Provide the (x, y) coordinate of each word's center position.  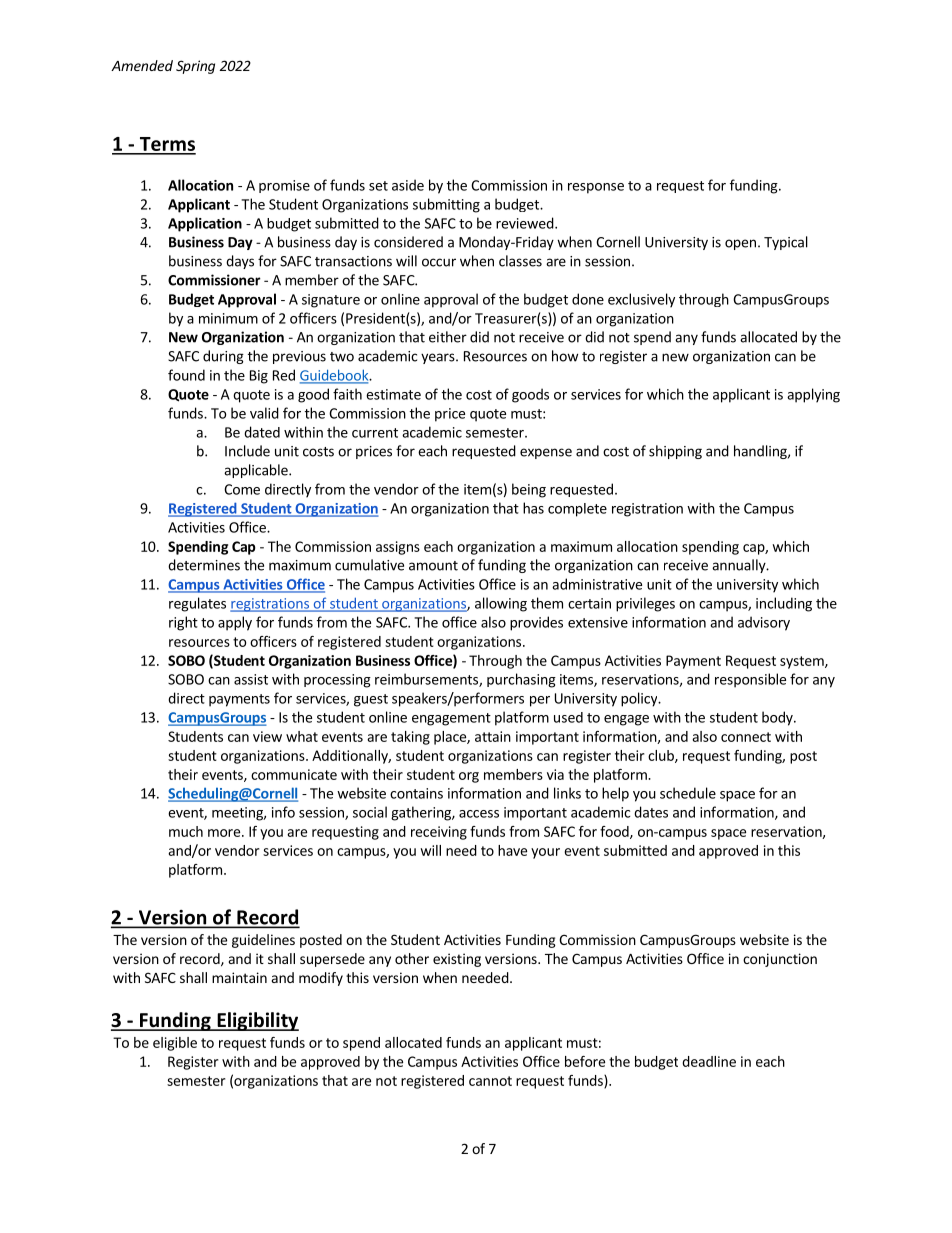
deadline (709, 1061)
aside (408, 185)
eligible (175, 1044)
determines (204, 565)
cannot (490, 1081)
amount (433, 566)
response (596, 188)
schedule (688, 793)
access (479, 814)
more (224, 833)
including (784, 604)
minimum (228, 318)
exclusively (641, 300)
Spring (195, 67)
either (448, 337)
